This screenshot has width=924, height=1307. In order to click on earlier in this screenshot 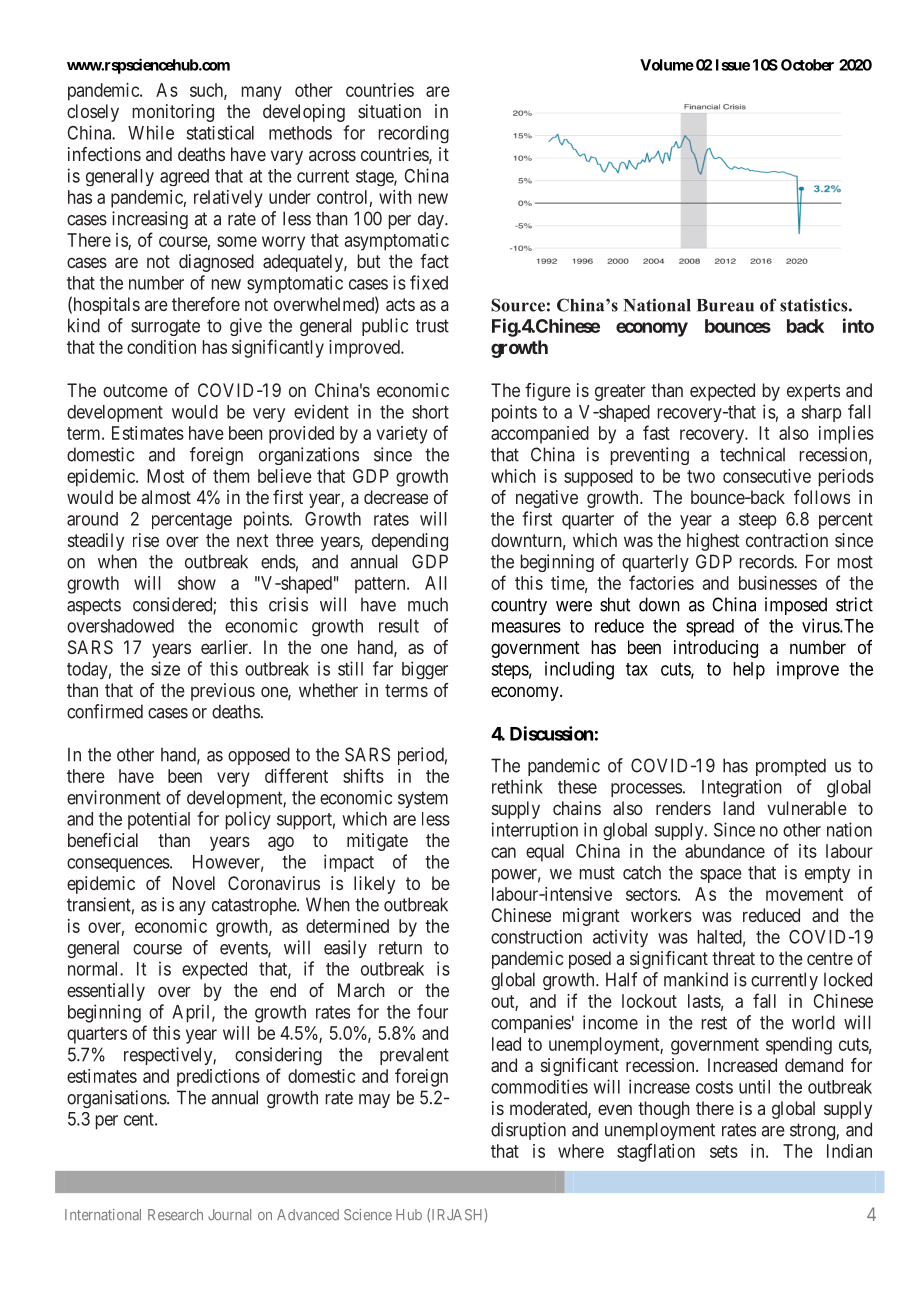, I will do `click(225, 647)`.
